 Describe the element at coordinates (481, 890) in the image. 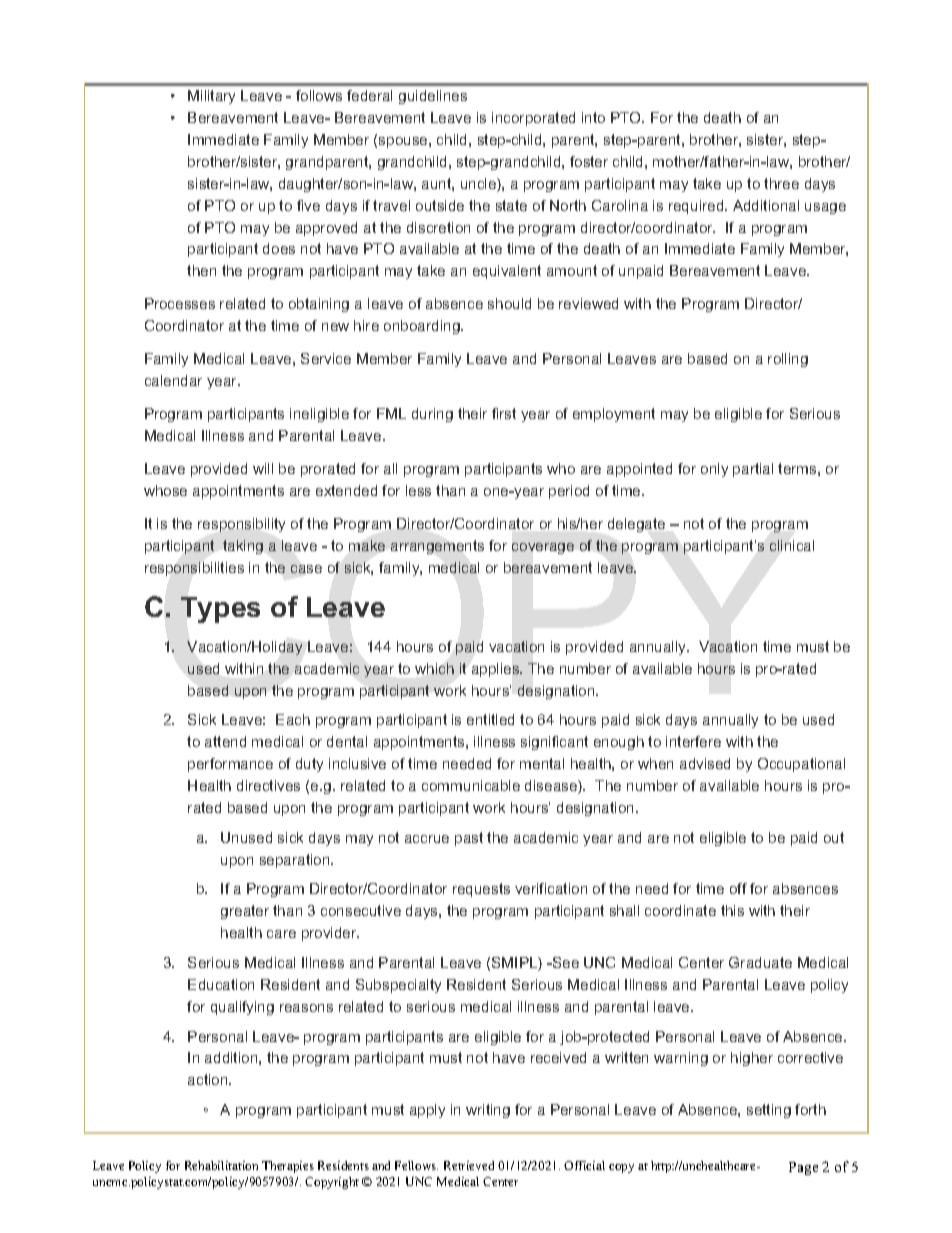

I see `requests` at that location.
